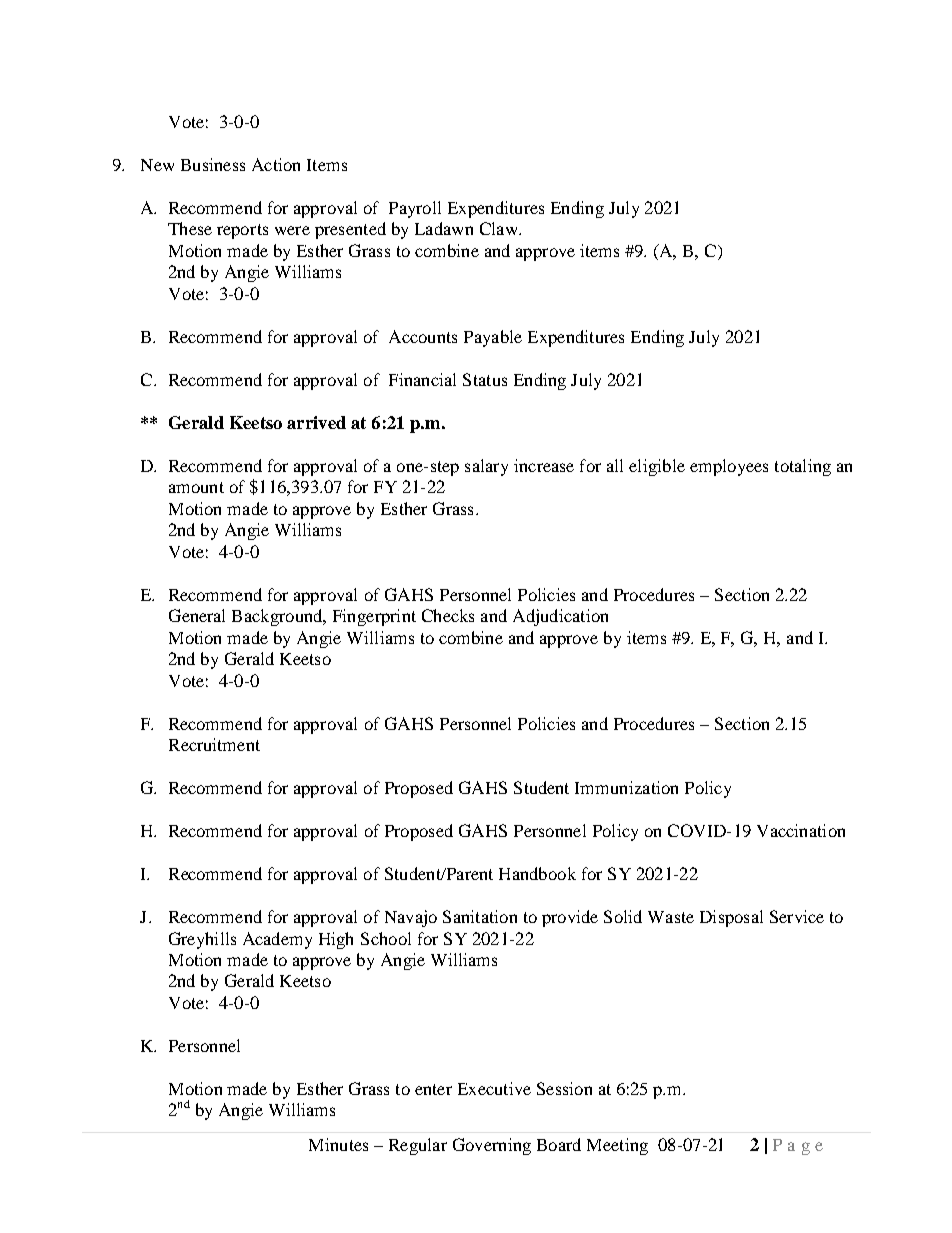 The height and width of the screenshot is (1233, 952). I want to click on amount, so click(196, 487).
